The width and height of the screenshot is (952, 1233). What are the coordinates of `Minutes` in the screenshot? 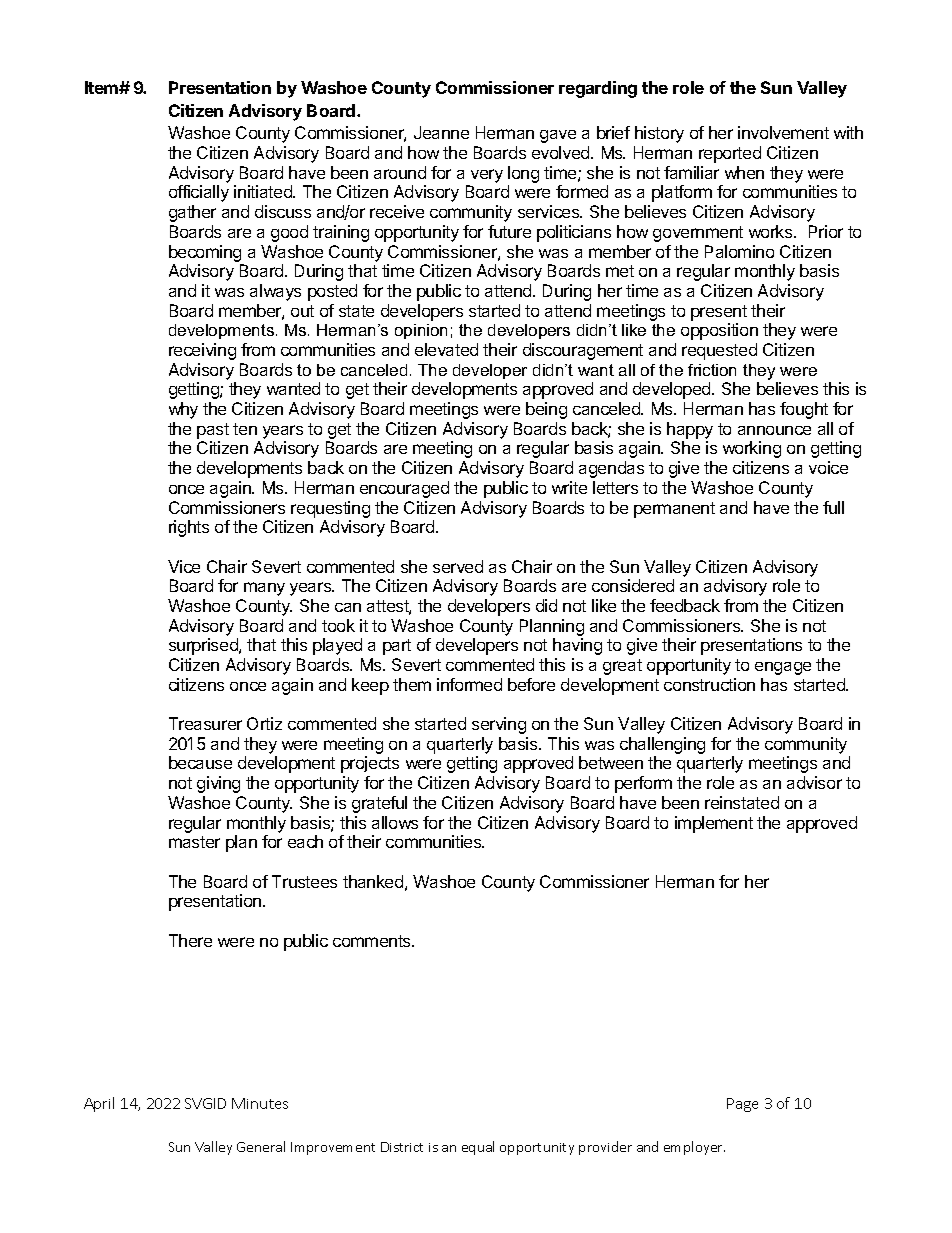 It's located at (260, 1103).
